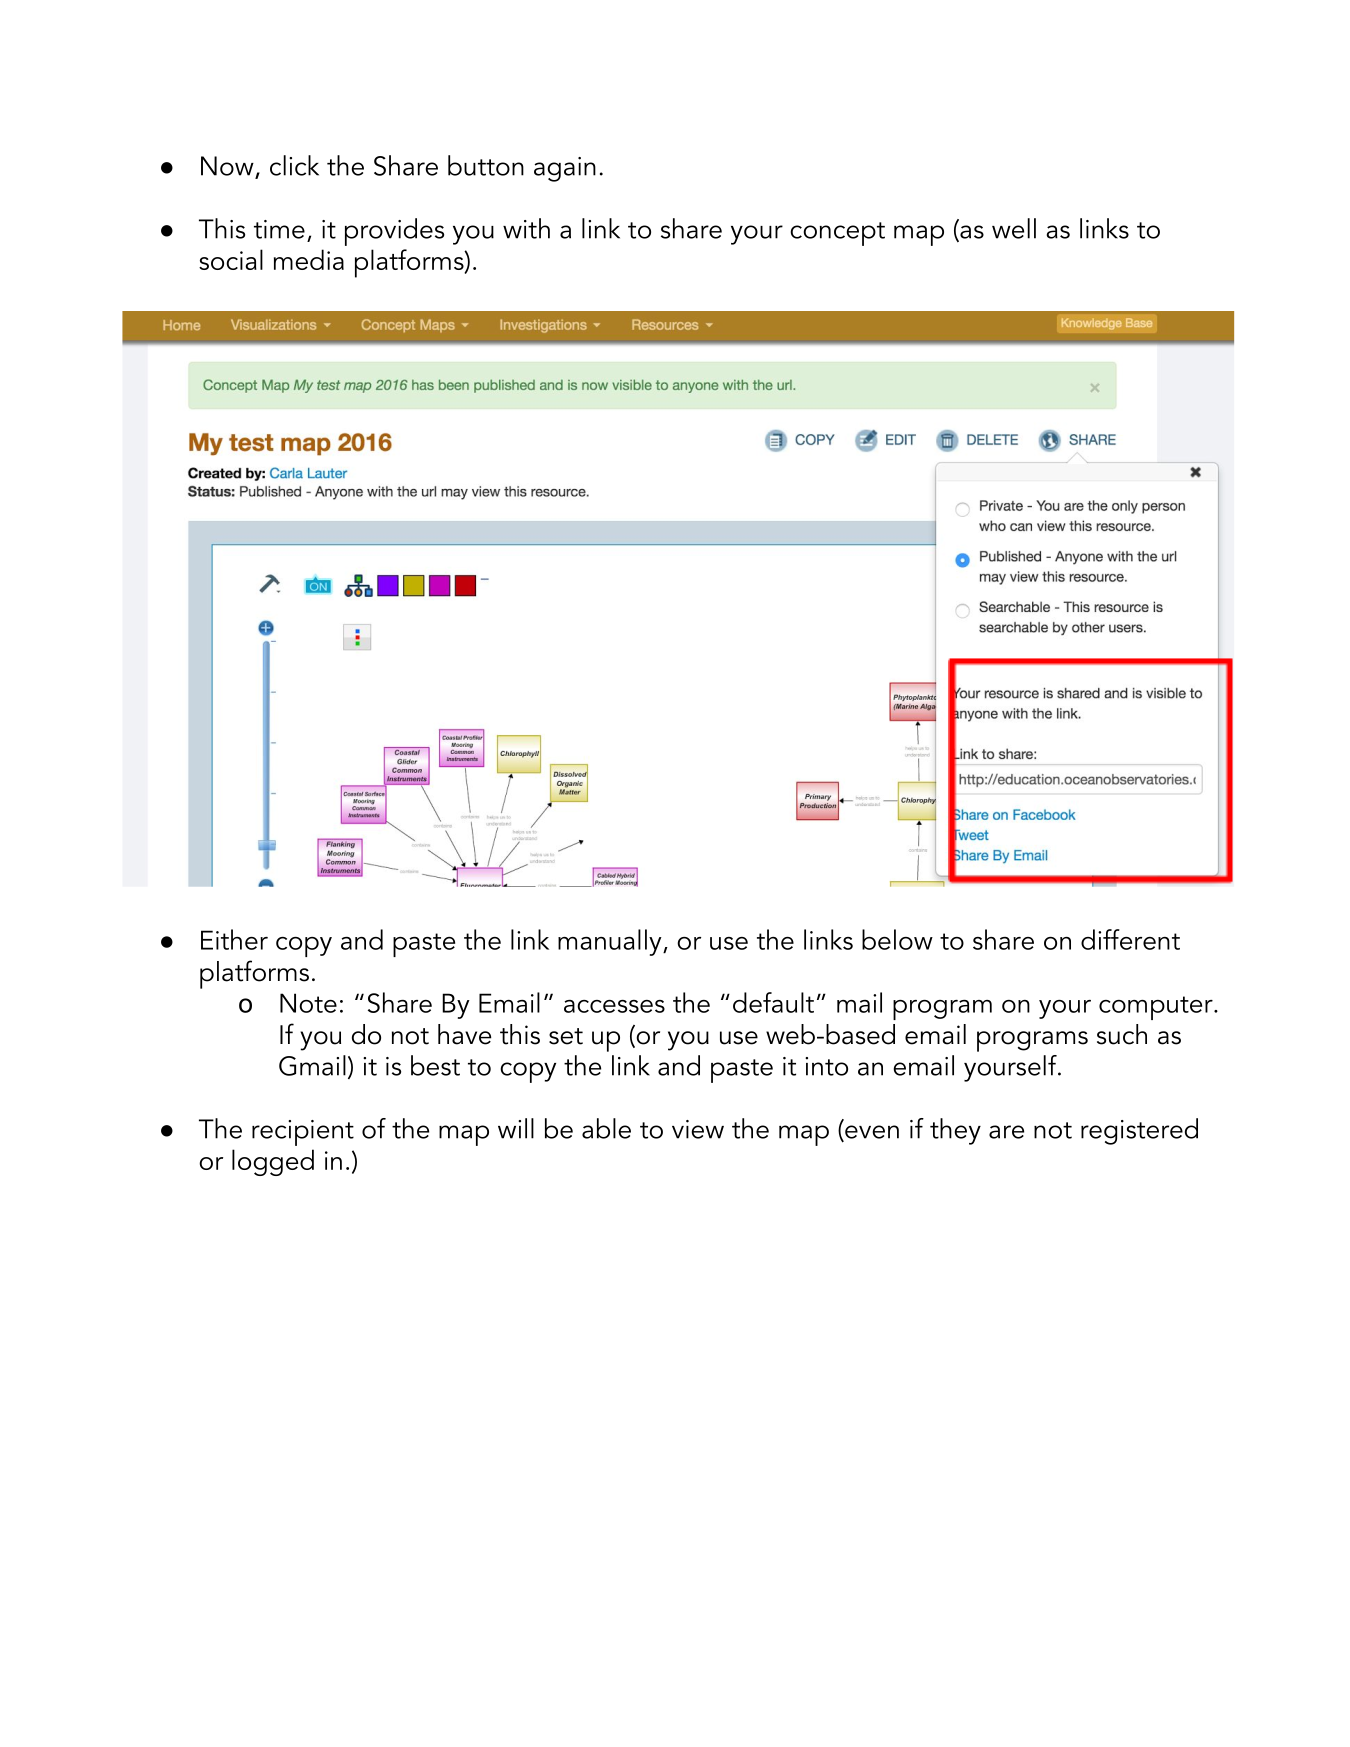  Describe the element at coordinates (234, 939) in the page. I see `Either` at that location.
